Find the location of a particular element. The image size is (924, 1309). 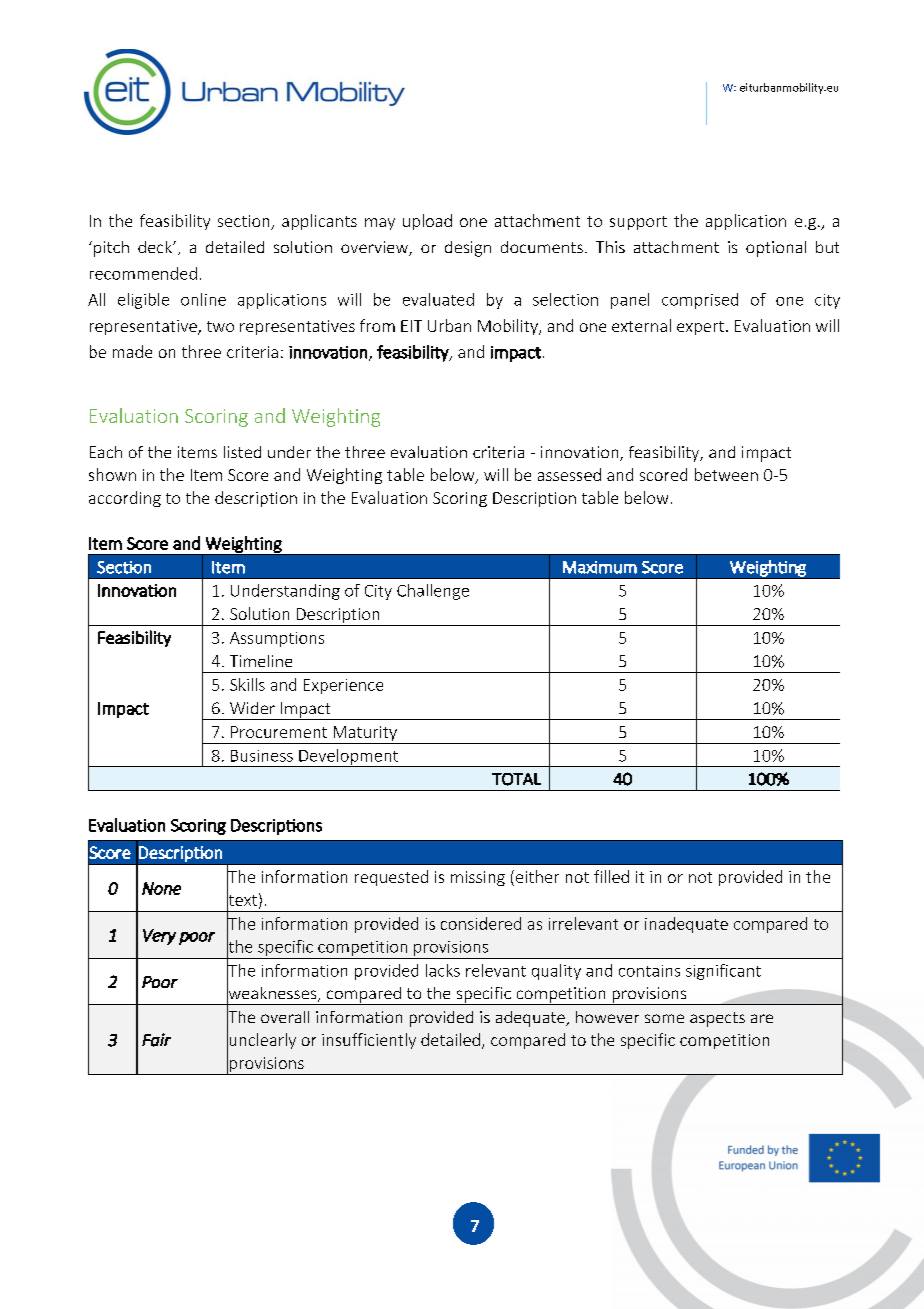

aspects is located at coordinates (717, 1019).
